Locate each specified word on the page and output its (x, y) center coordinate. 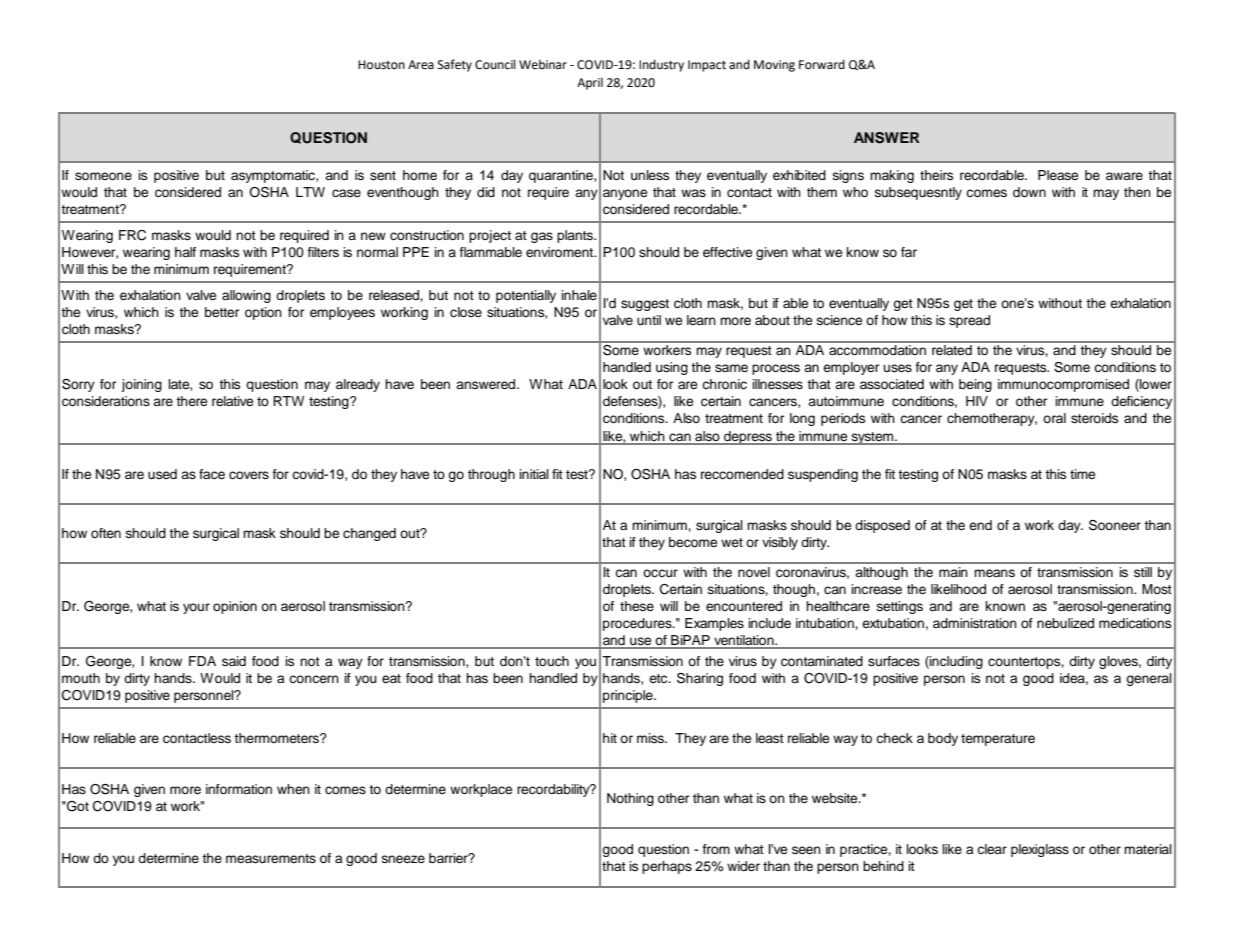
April (590, 84)
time (1082, 474)
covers (249, 475)
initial (534, 474)
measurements (271, 858)
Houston (381, 65)
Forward (822, 64)
